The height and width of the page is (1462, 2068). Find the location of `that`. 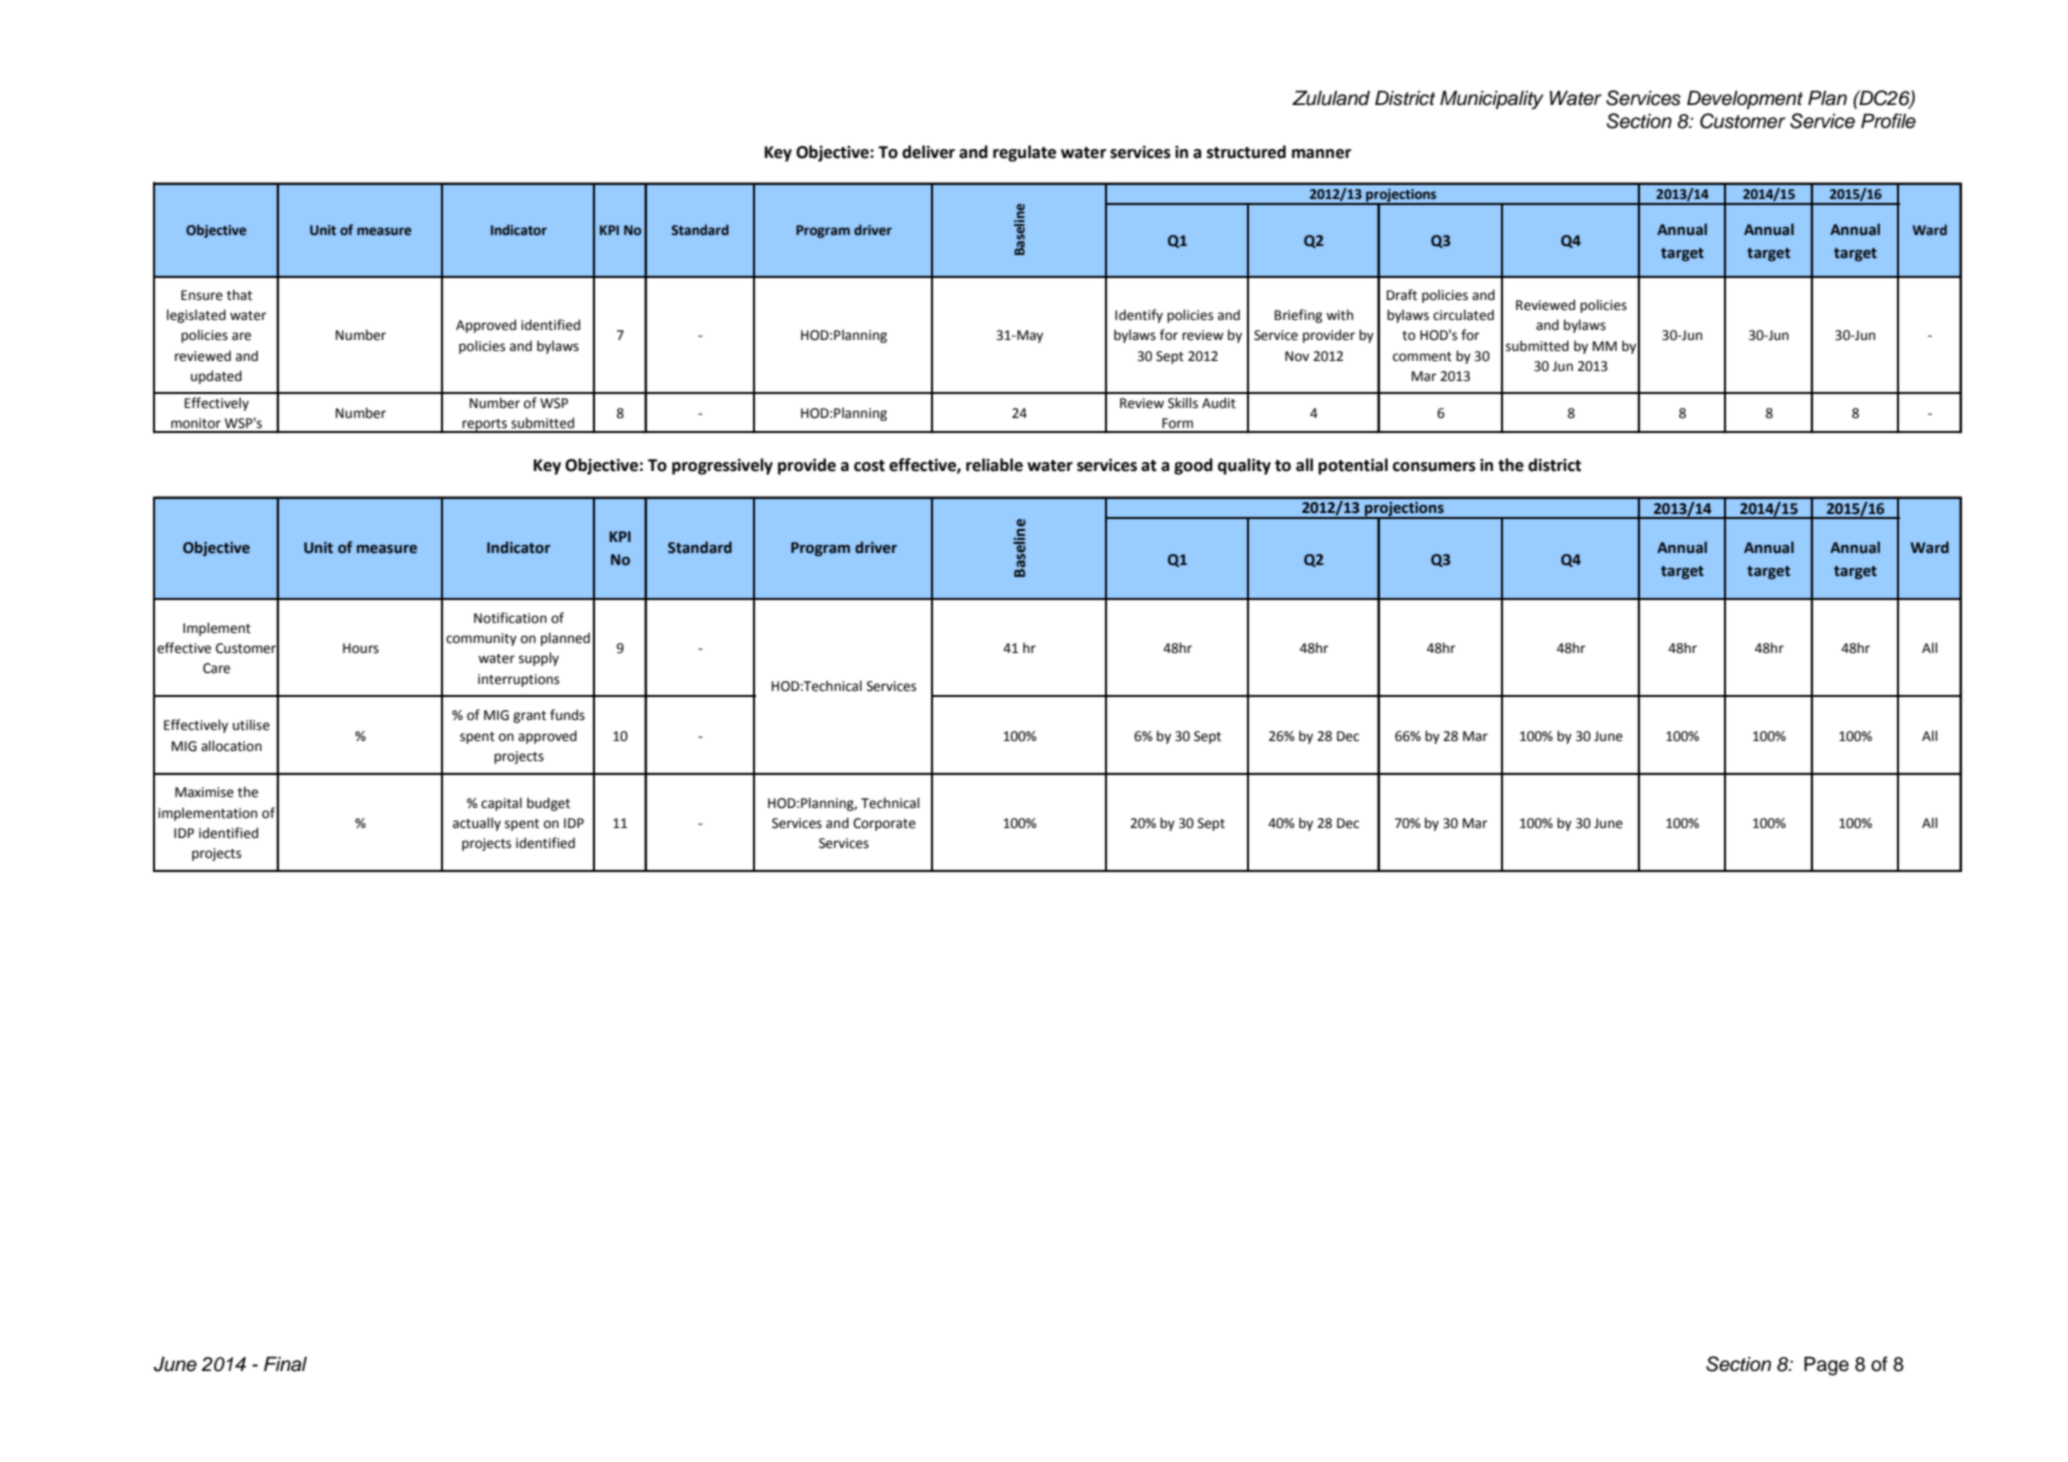

that is located at coordinates (239, 295).
